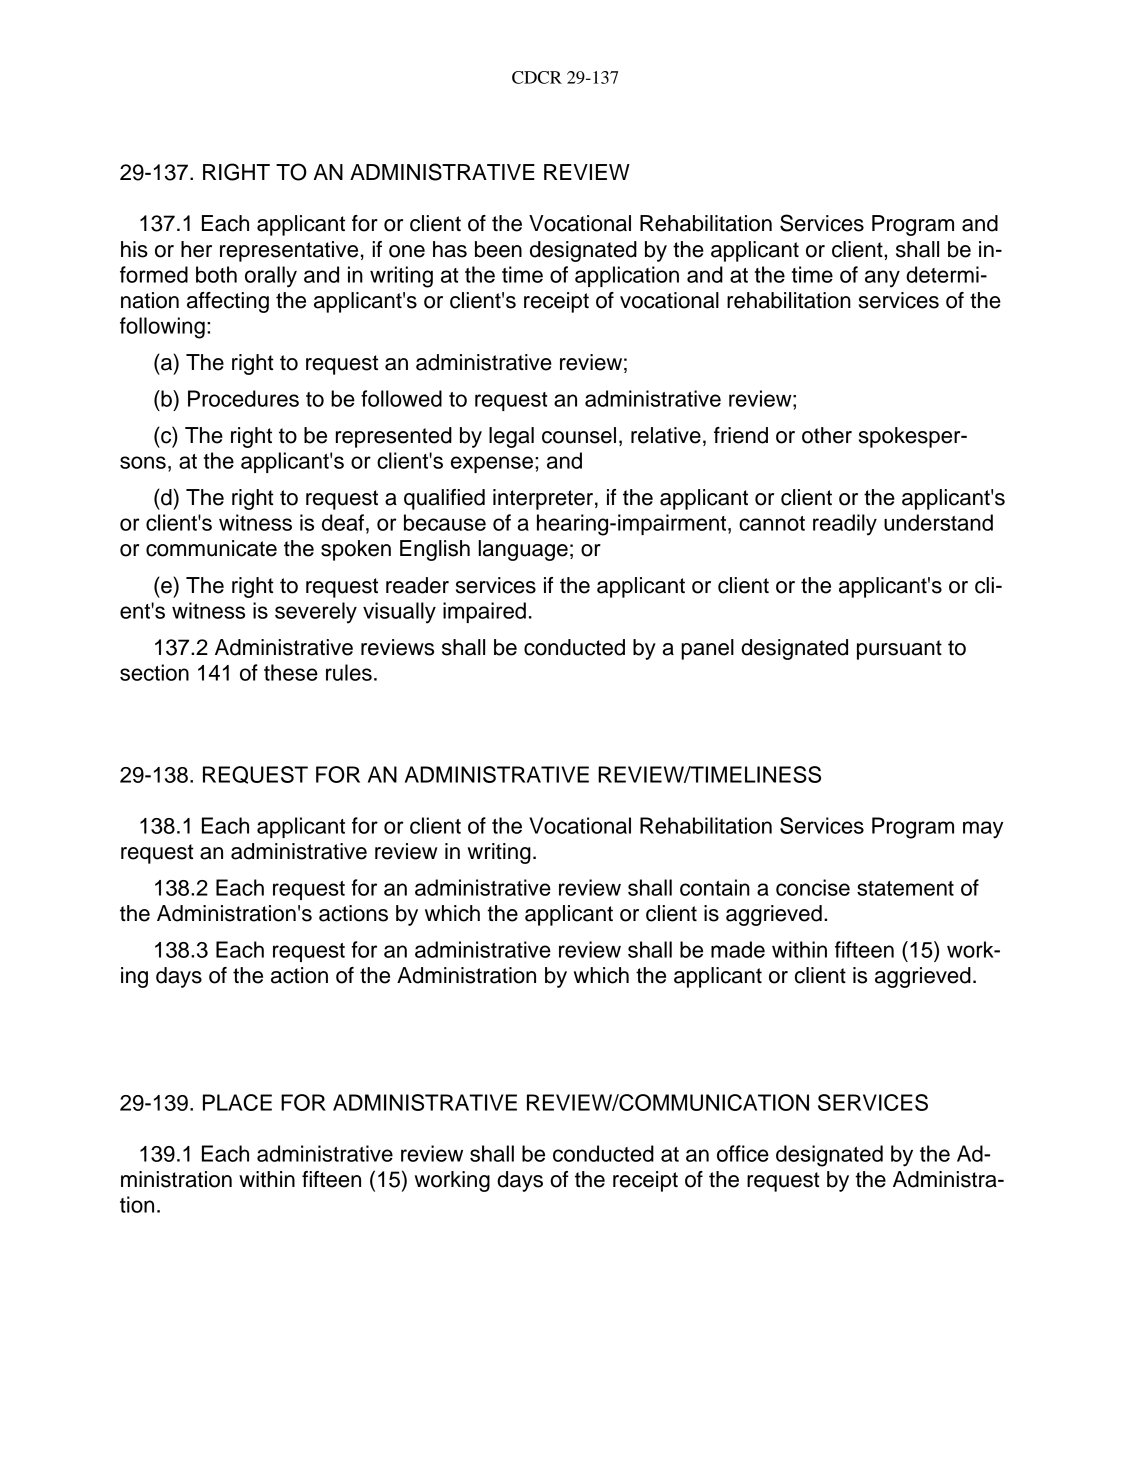  What do you see at coordinates (211, 548) in the screenshot?
I see `communicate` at bounding box center [211, 548].
